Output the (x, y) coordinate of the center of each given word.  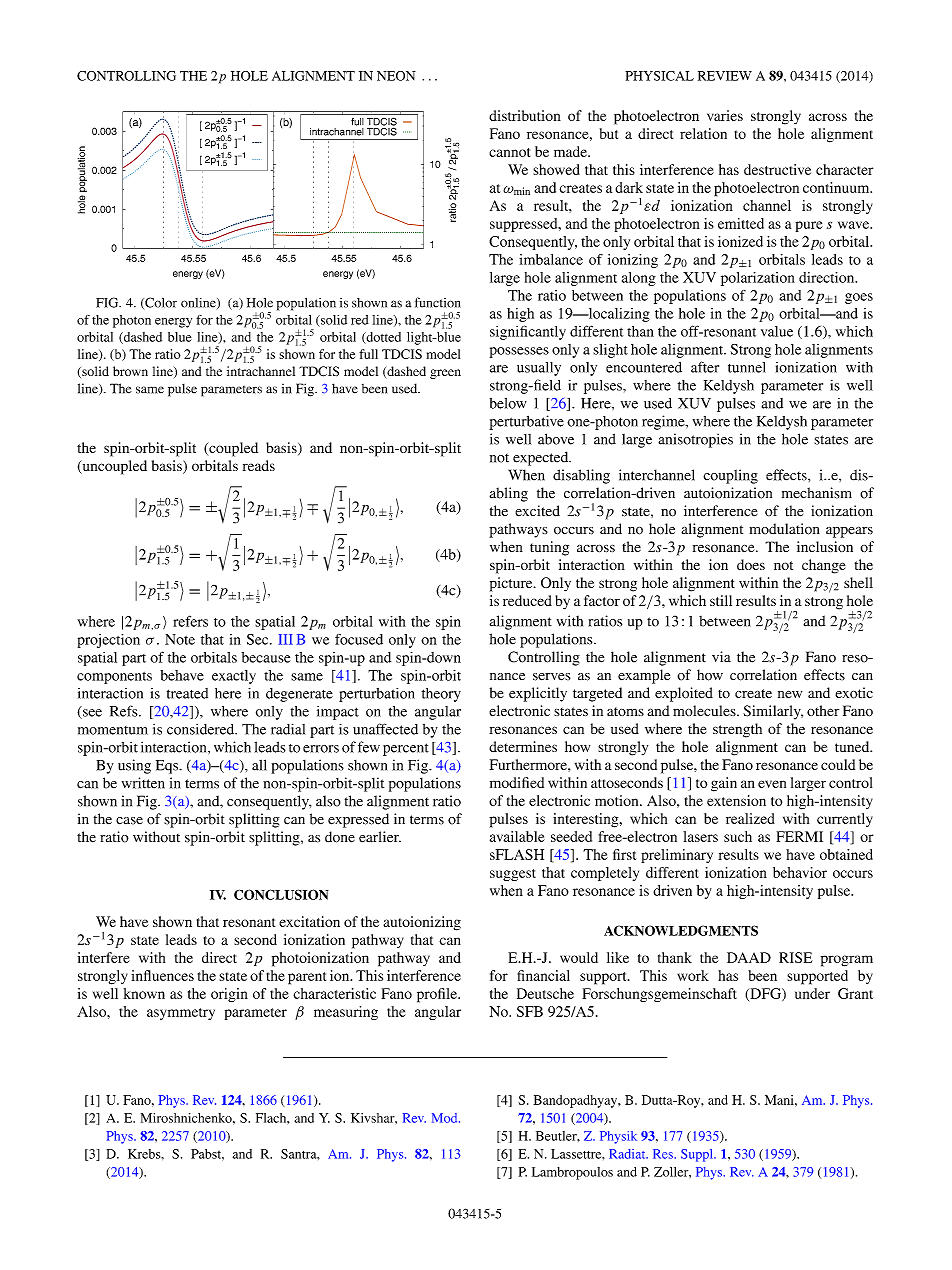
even (772, 784)
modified (517, 782)
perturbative (526, 422)
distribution (525, 115)
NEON (396, 76)
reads (259, 465)
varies (725, 115)
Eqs (168, 767)
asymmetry (181, 1014)
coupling (730, 476)
